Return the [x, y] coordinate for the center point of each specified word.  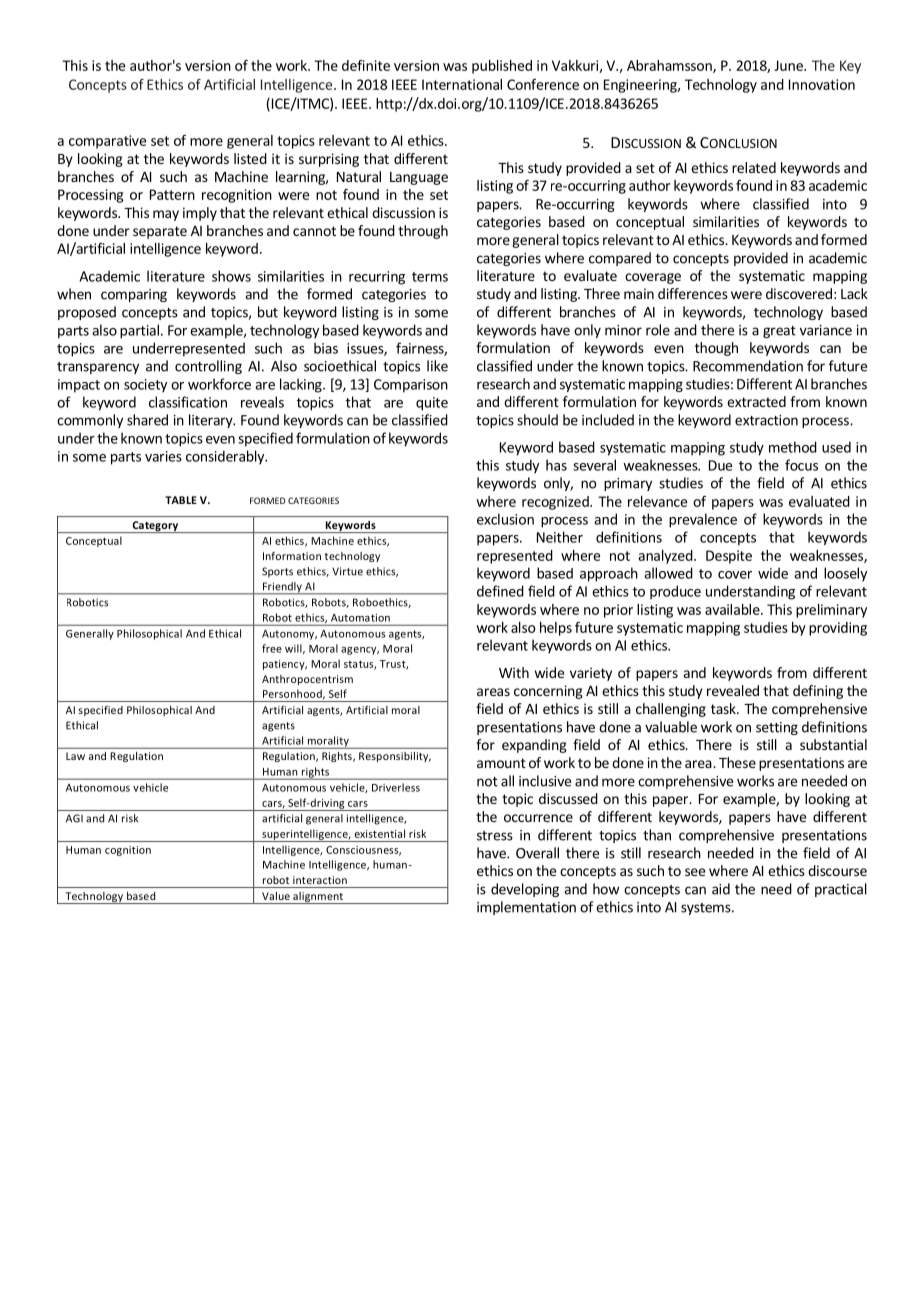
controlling [208, 367]
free [272, 648]
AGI [74, 818]
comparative [107, 142]
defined [500, 591]
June [789, 65]
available [733, 609]
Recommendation [748, 366]
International [462, 84]
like [437, 366]
